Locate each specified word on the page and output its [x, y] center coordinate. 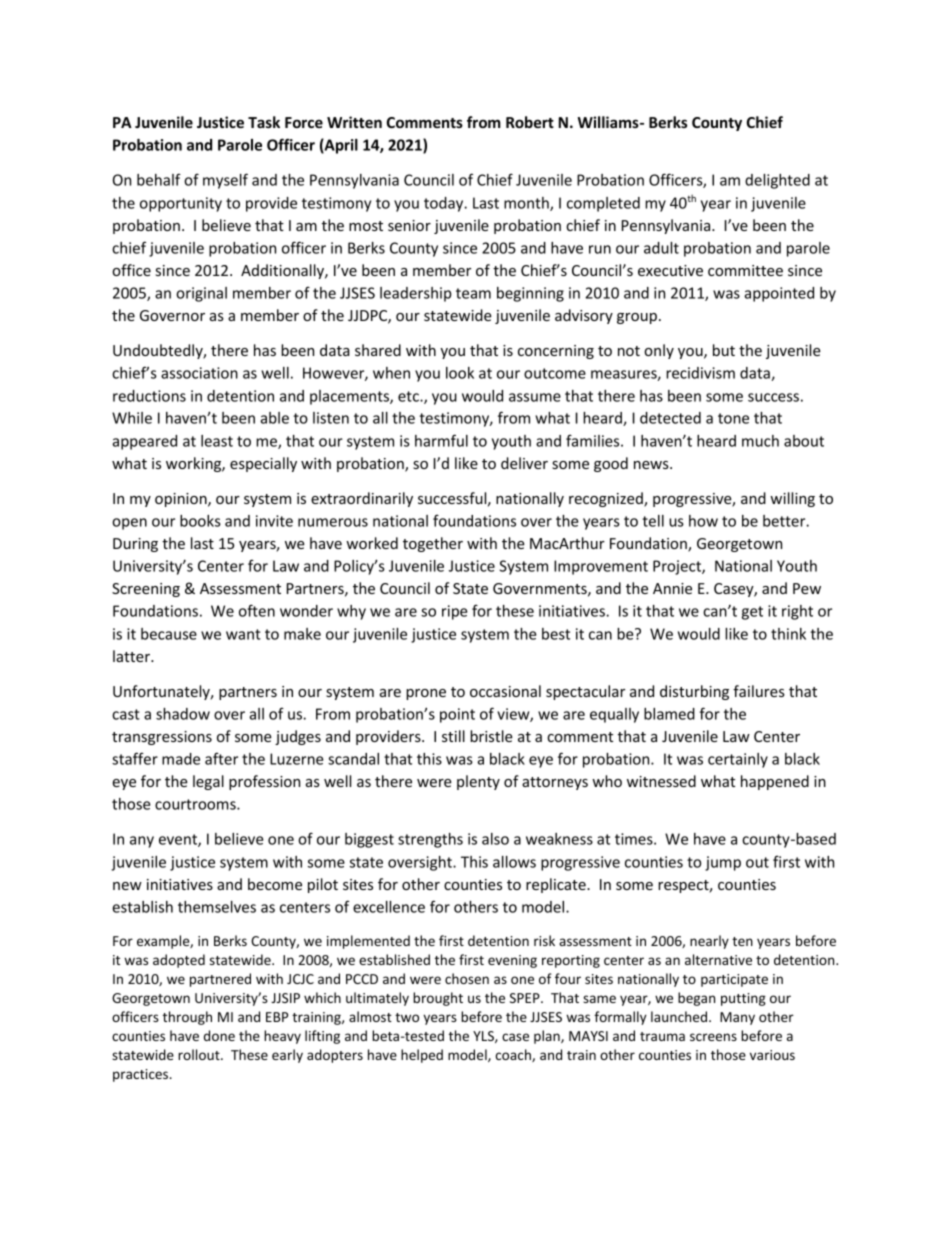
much [760, 441]
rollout [200, 1054]
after [221, 758]
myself [225, 181]
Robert [530, 122]
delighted [777, 181]
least [217, 441]
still [453, 736]
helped [422, 1056]
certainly [738, 760]
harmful [441, 440]
